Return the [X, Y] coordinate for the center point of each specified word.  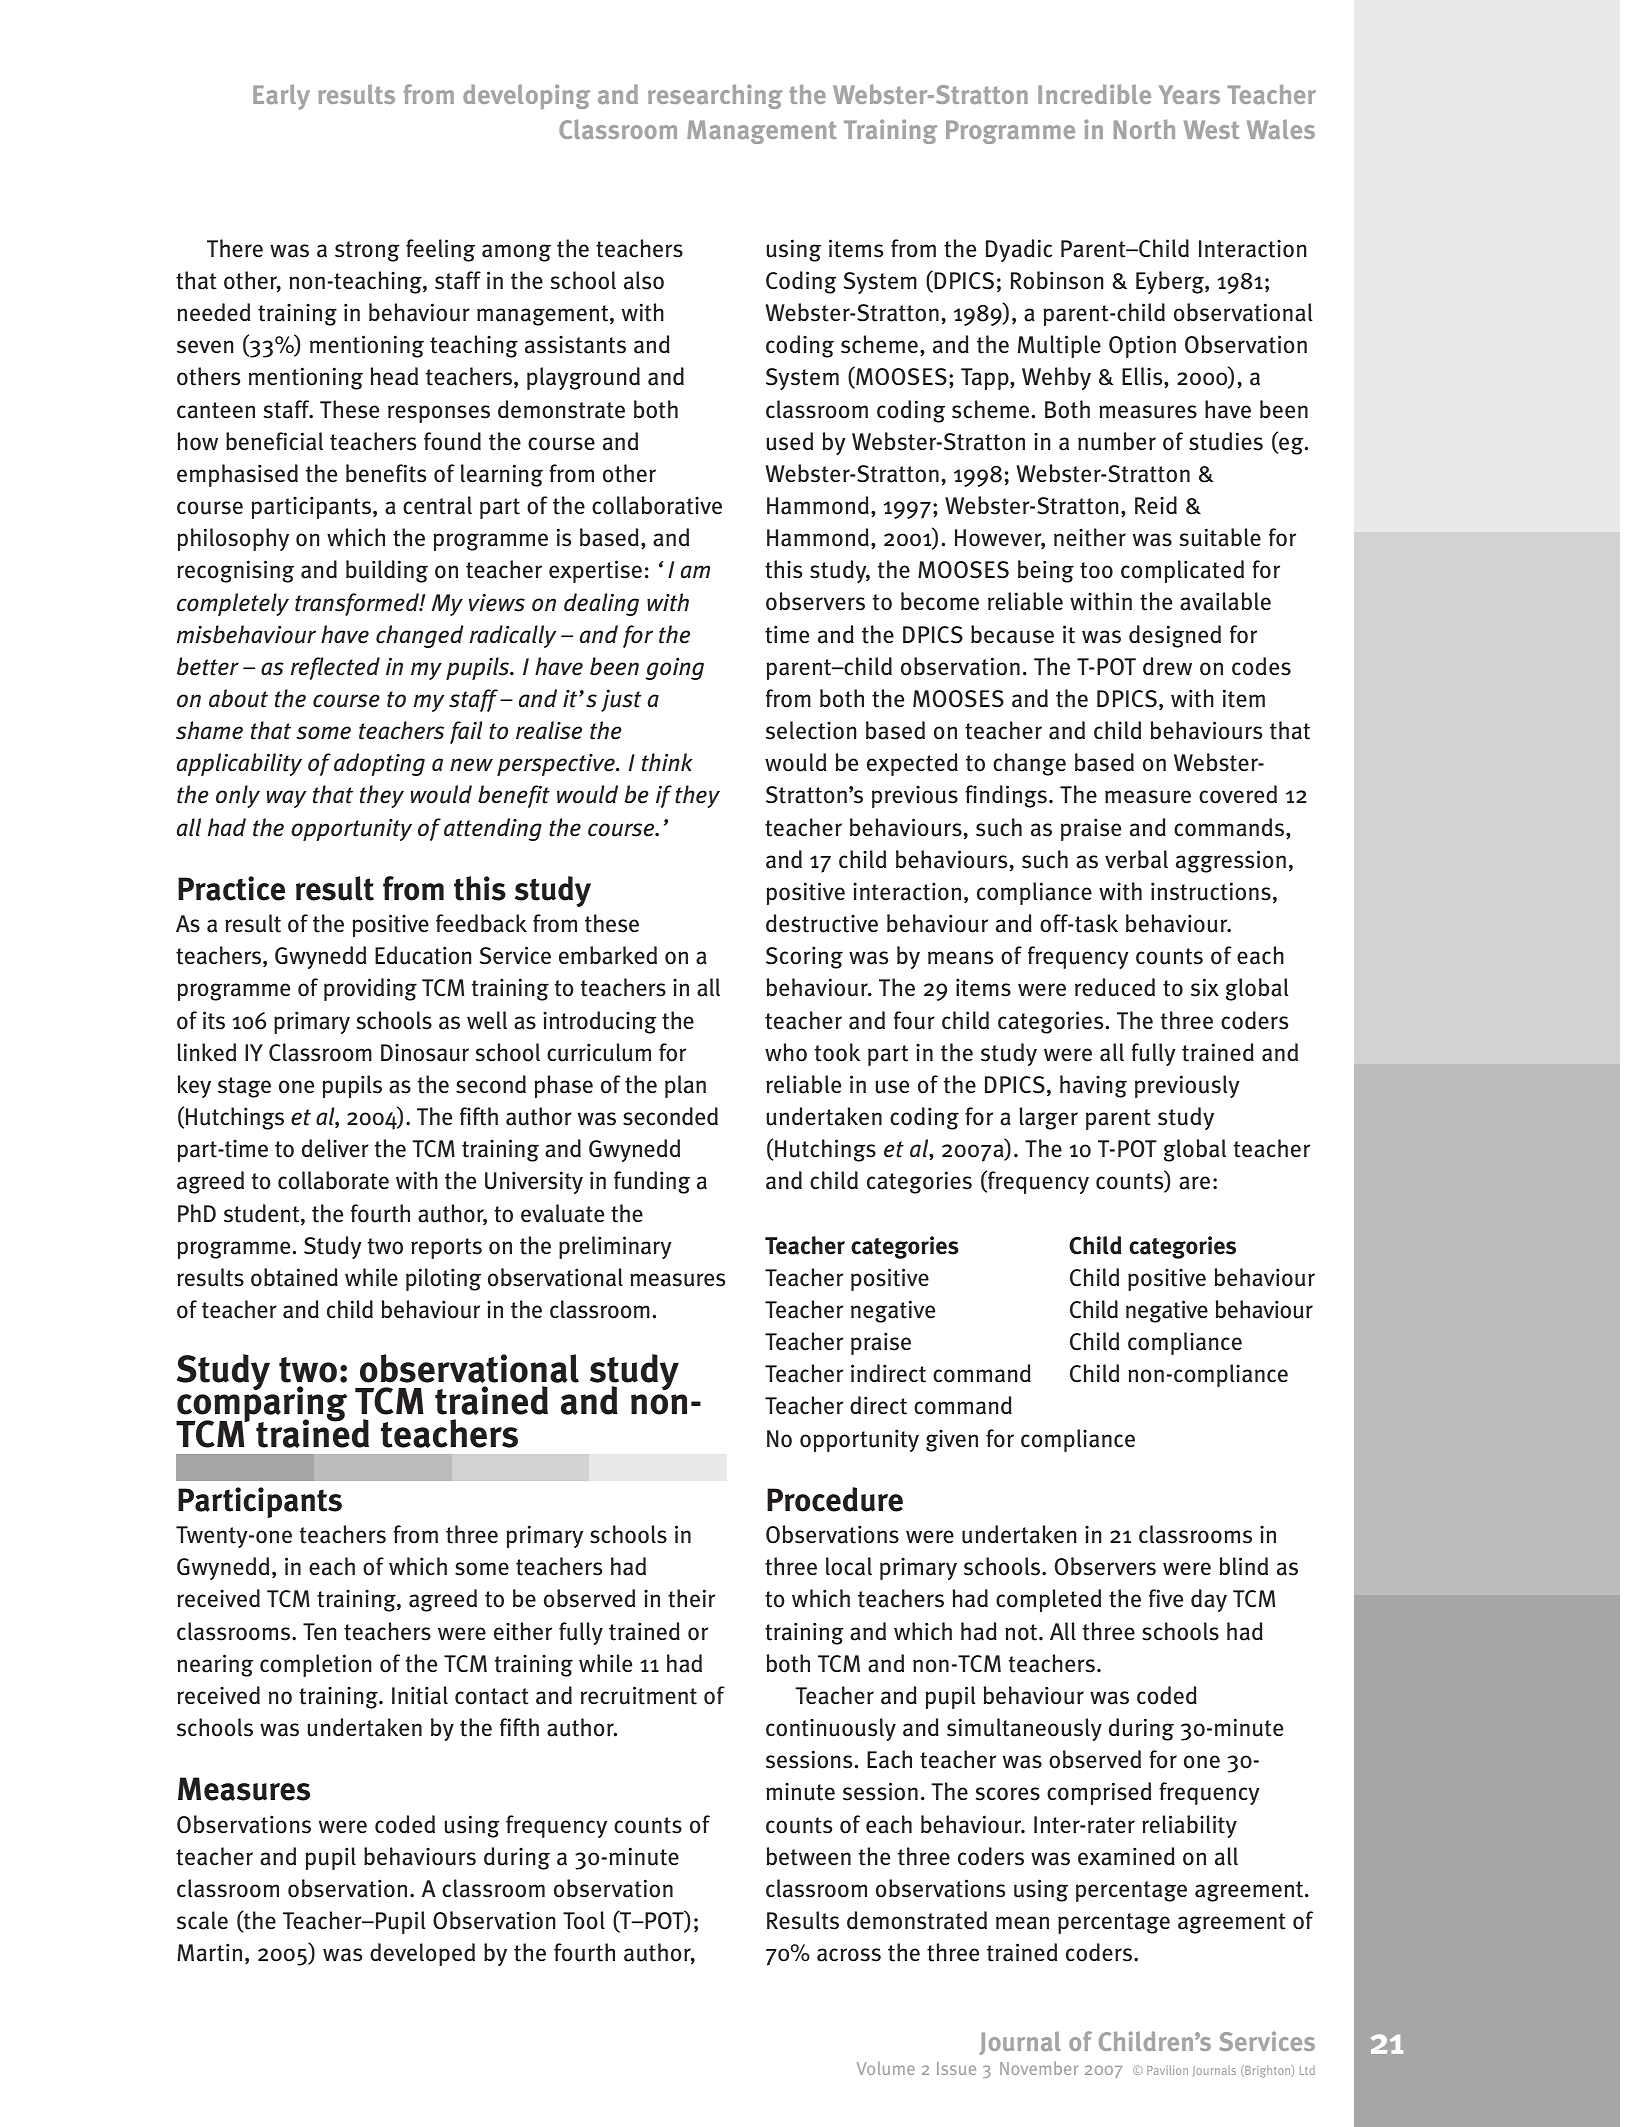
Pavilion [1167, 2070]
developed [422, 1954]
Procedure [835, 1499]
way [287, 799]
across [849, 1955]
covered [1238, 794]
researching [715, 96]
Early [281, 97]
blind [1243, 1566]
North [1144, 129]
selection [811, 730]
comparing [261, 1405]
